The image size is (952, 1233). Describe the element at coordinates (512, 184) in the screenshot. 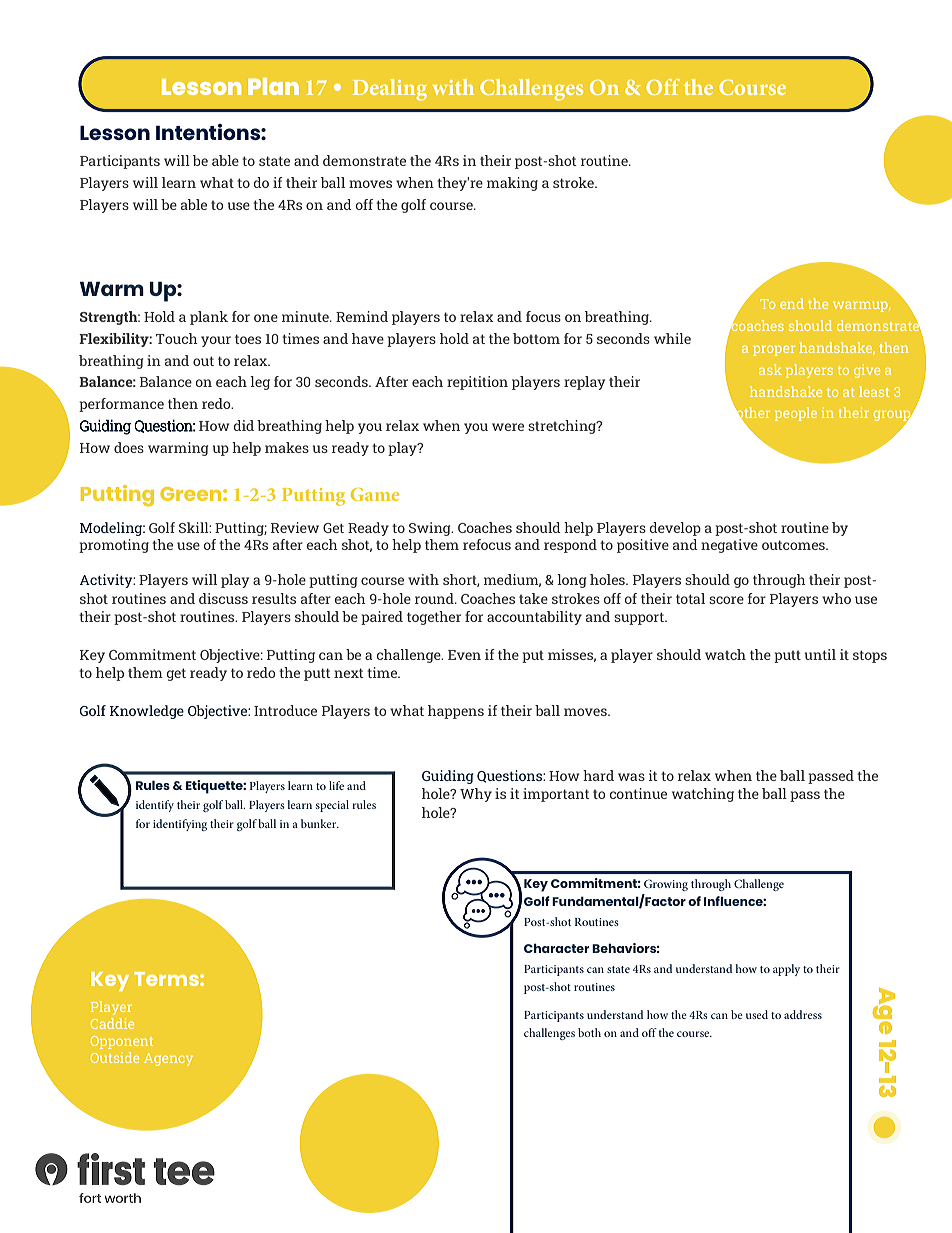

I see `making` at that location.
